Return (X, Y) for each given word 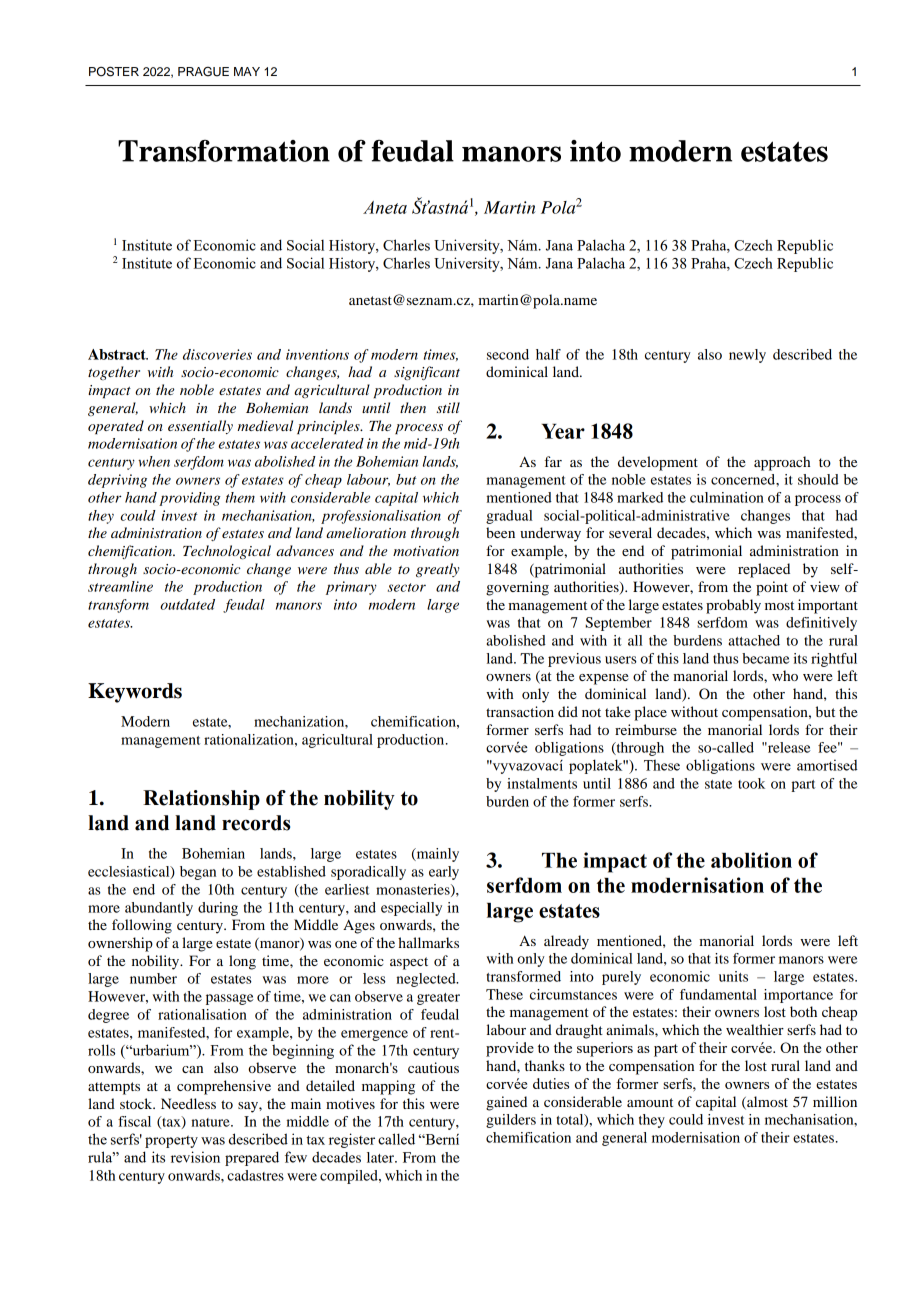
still (448, 407)
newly (747, 356)
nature (212, 1122)
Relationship (201, 800)
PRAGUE (203, 71)
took (751, 783)
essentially (200, 427)
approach (782, 463)
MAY (247, 71)
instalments (542, 783)
